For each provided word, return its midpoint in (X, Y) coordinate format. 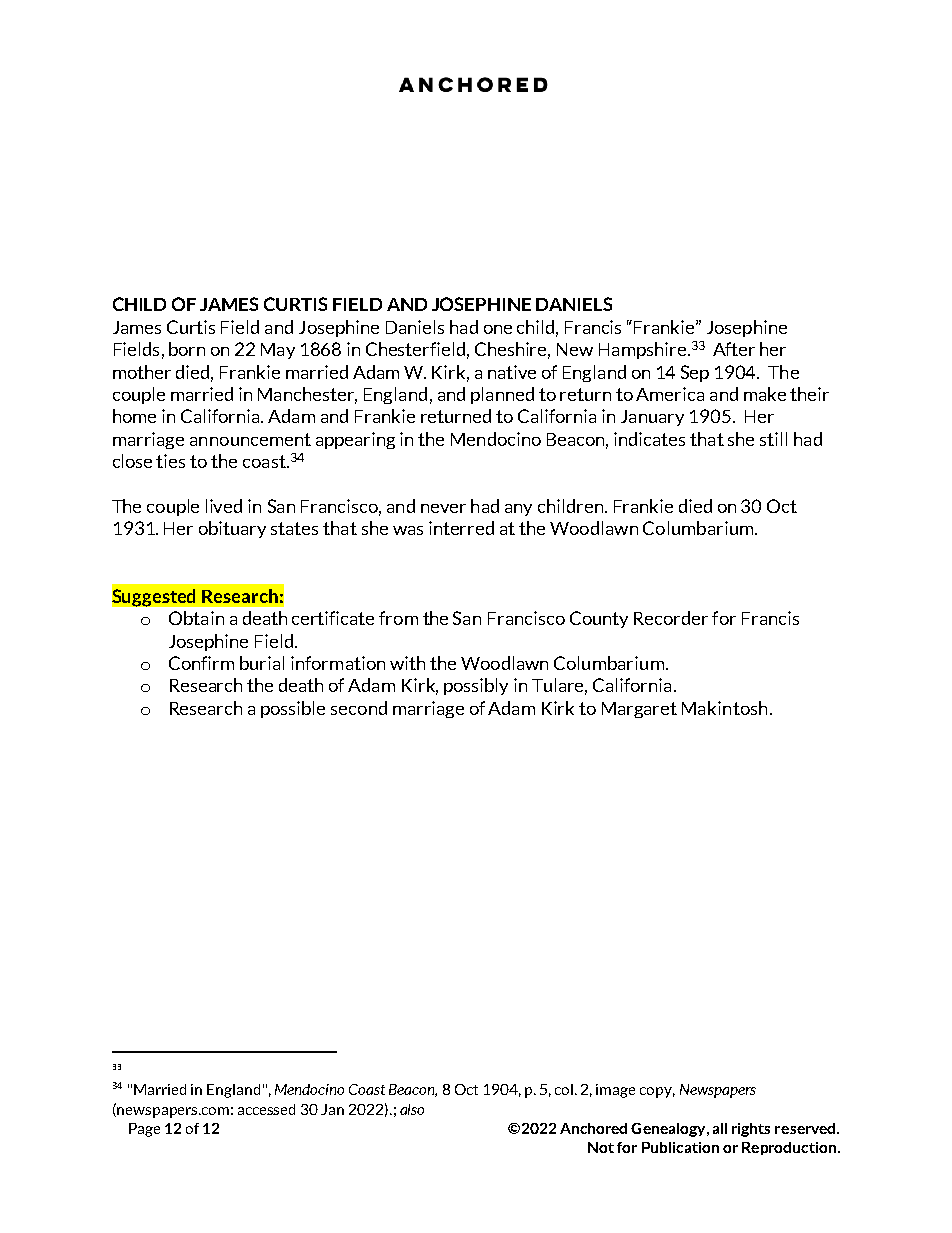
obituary (232, 529)
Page (144, 1130)
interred (461, 528)
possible (293, 709)
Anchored (593, 1128)
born (187, 349)
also (412, 1109)
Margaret (639, 710)
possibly (476, 686)
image (615, 1091)
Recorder (671, 618)
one (498, 329)
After (734, 349)
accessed (266, 1109)
